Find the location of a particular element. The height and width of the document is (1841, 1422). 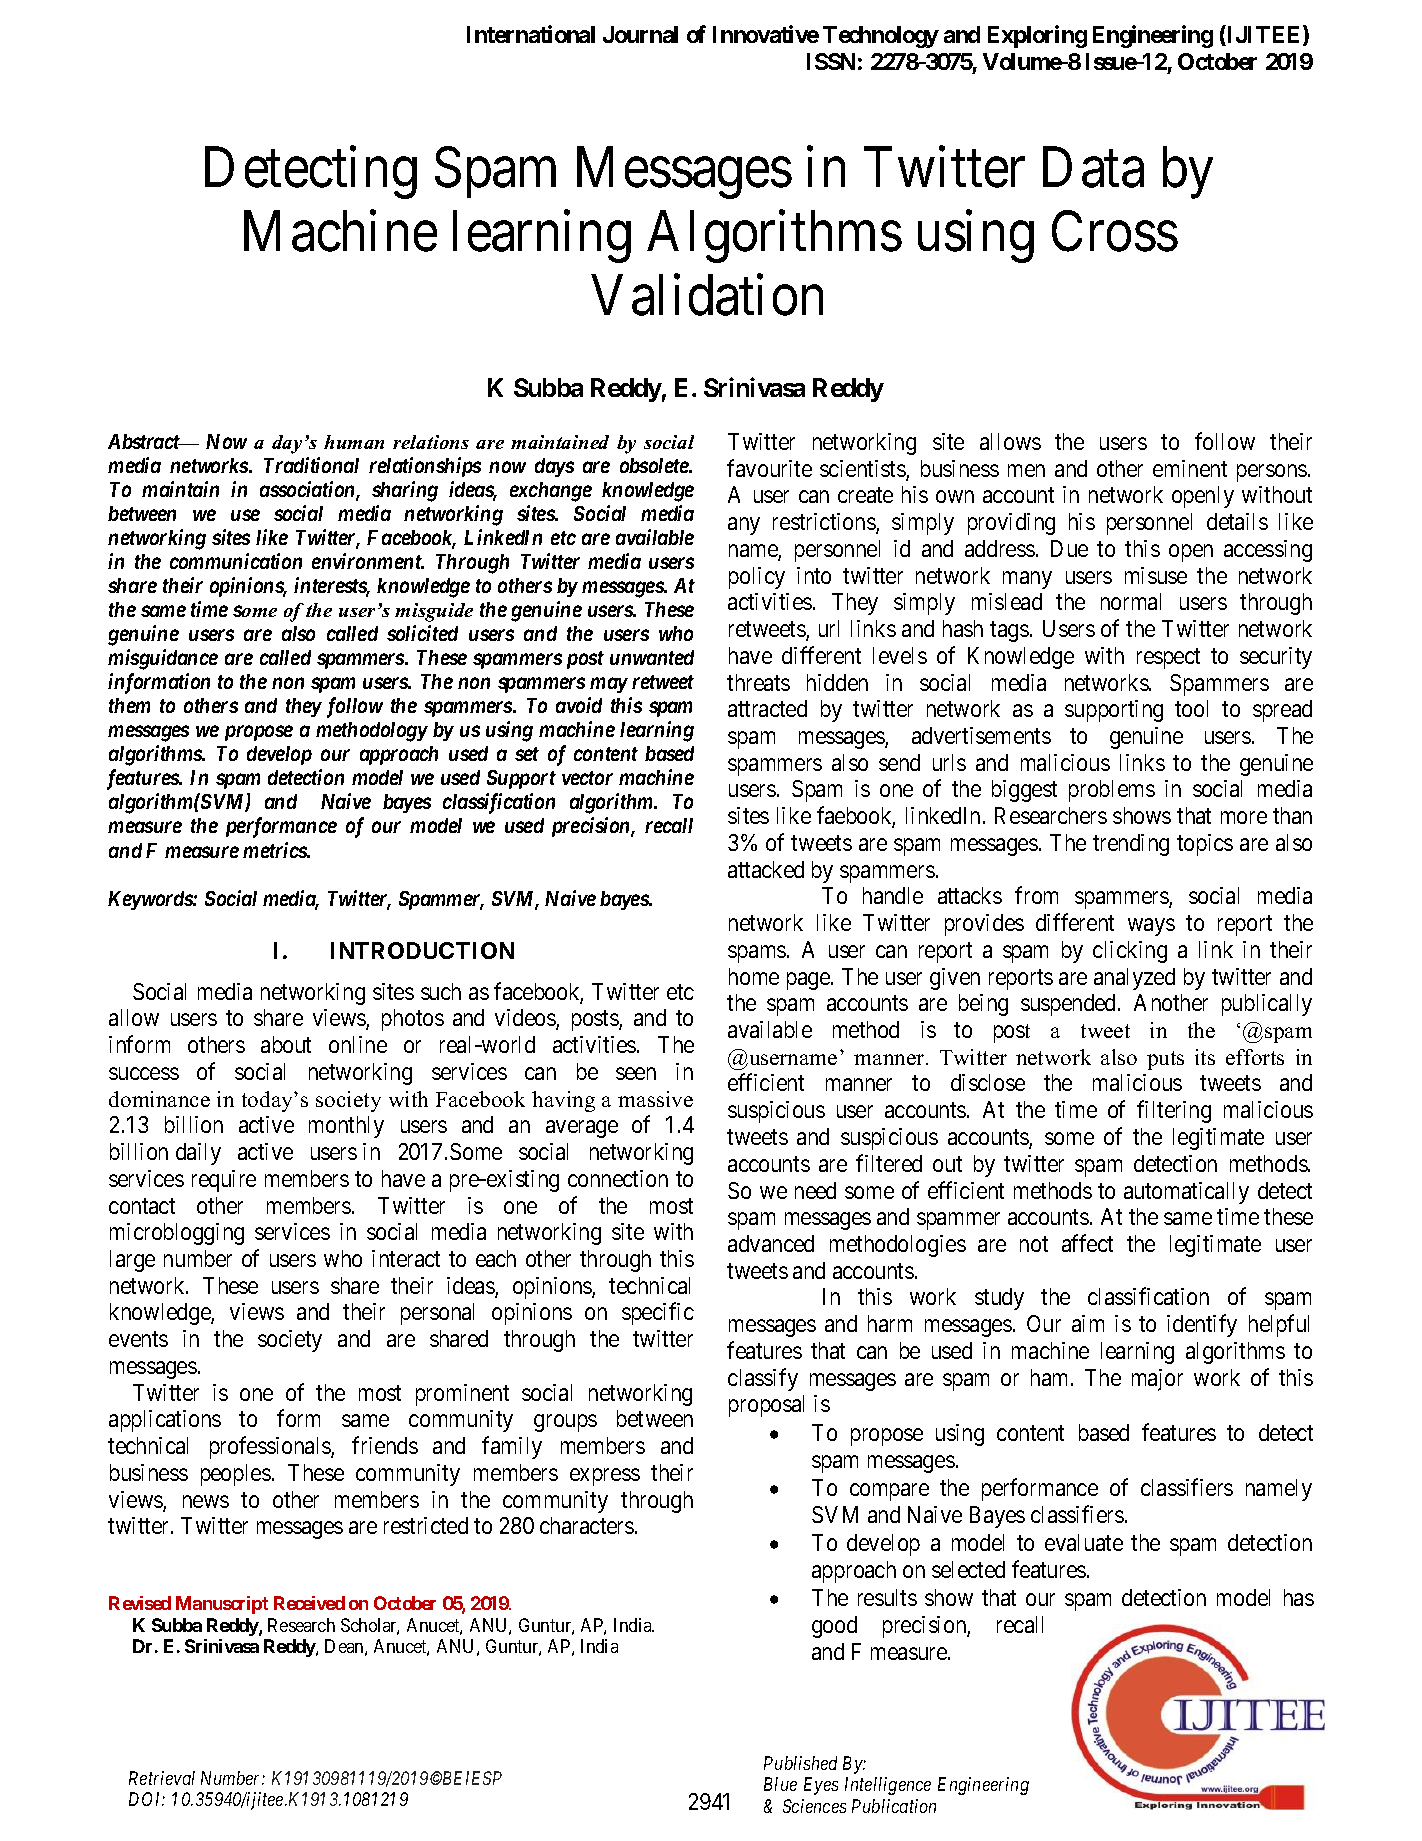

association is located at coordinates (308, 490).
